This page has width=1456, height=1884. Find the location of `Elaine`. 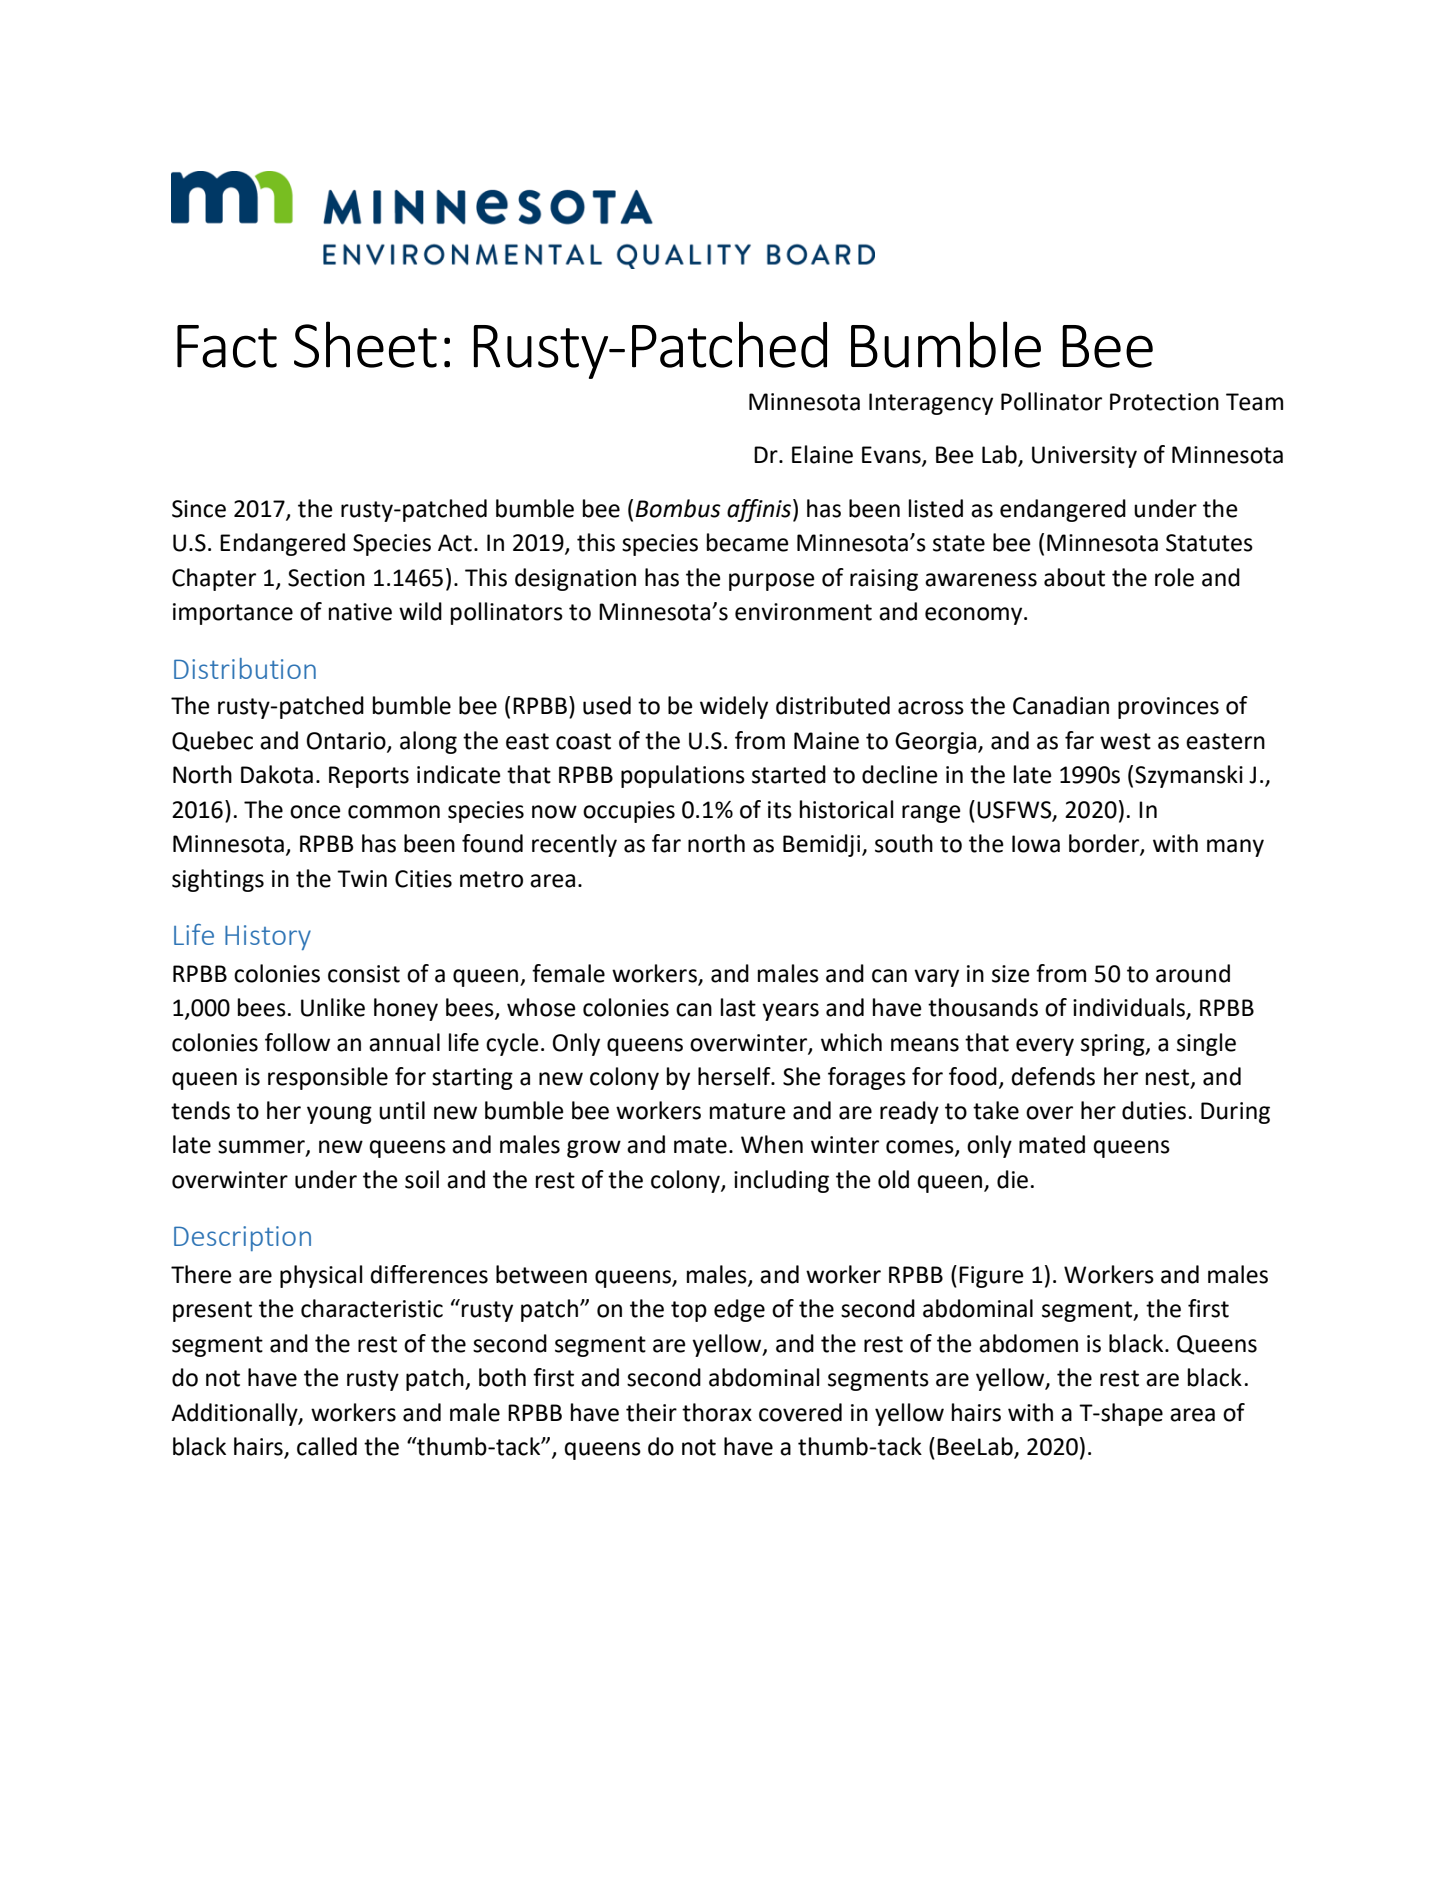

Elaine is located at coordinates (822, 454).
